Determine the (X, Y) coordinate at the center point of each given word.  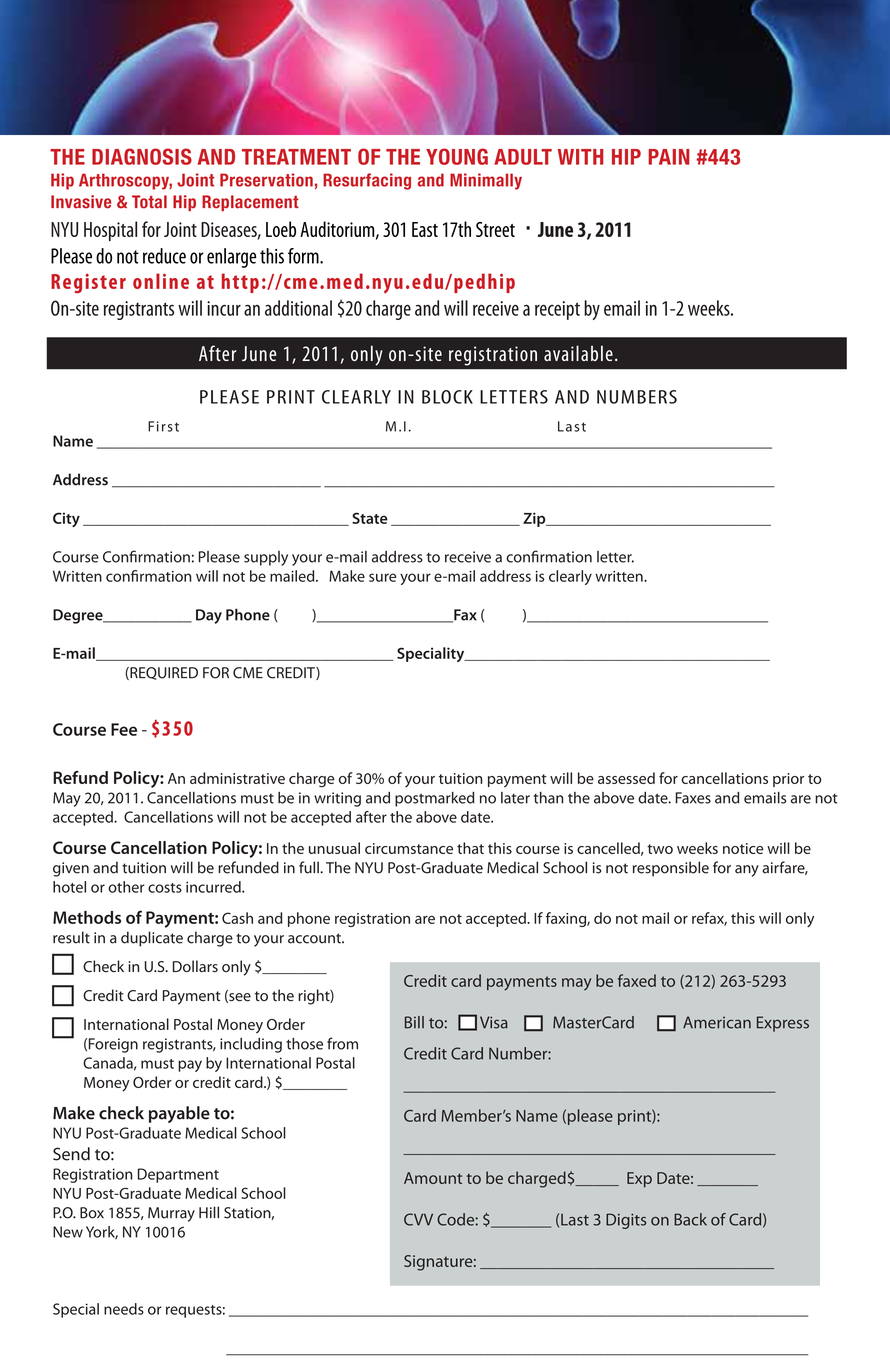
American (717, 1022)
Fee (124, 729)
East (425, 229)
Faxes (693, 798)
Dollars (195, 966)
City (66, 519)
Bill (414, 1022)
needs (124, 1309)
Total (149, 202)
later (515, 798)
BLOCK (447, 397)
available (578, 353)
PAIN (669, 157)
